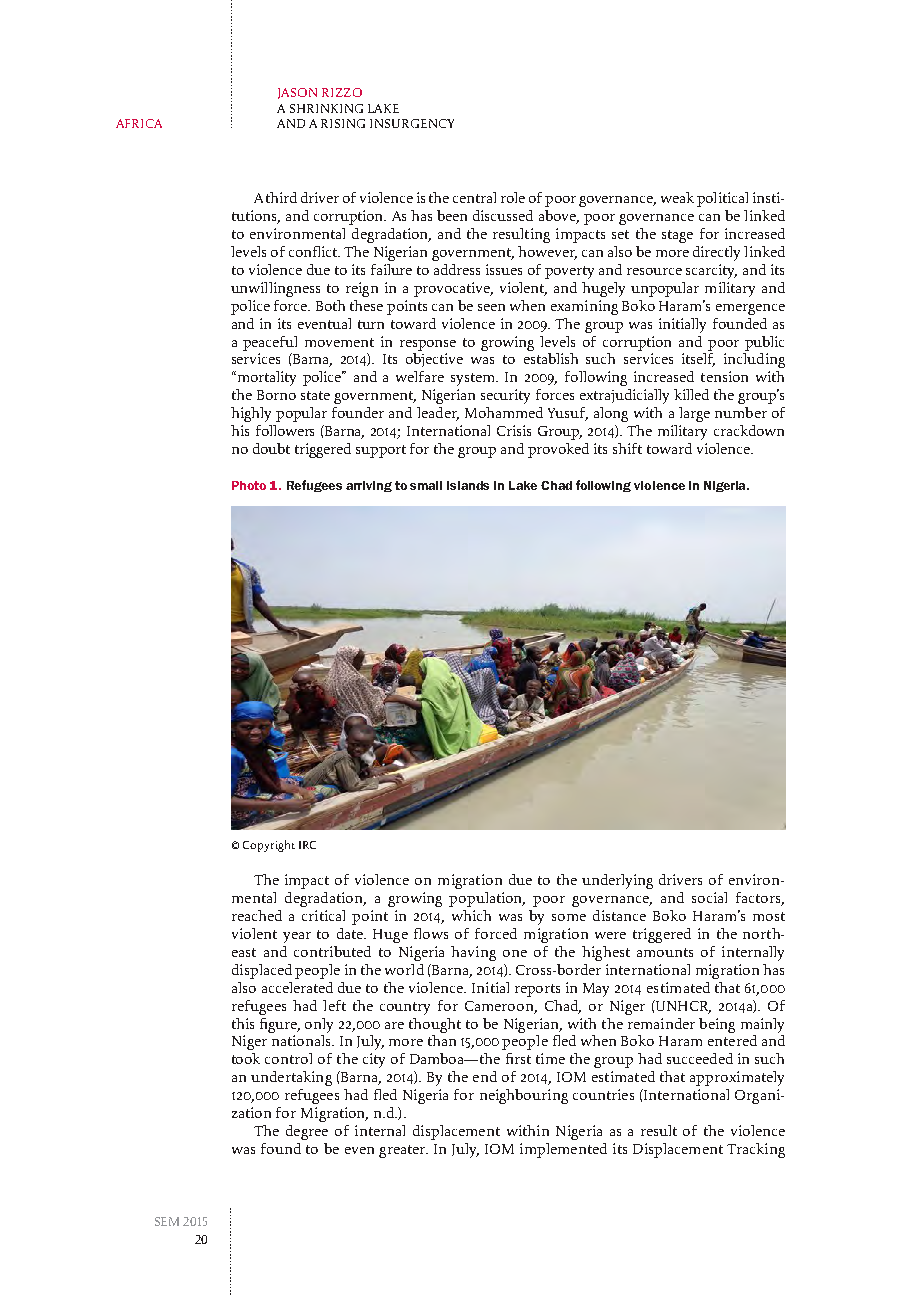  Describe the element at coordinates (487, 899) in the image. I see `population` at that location.
